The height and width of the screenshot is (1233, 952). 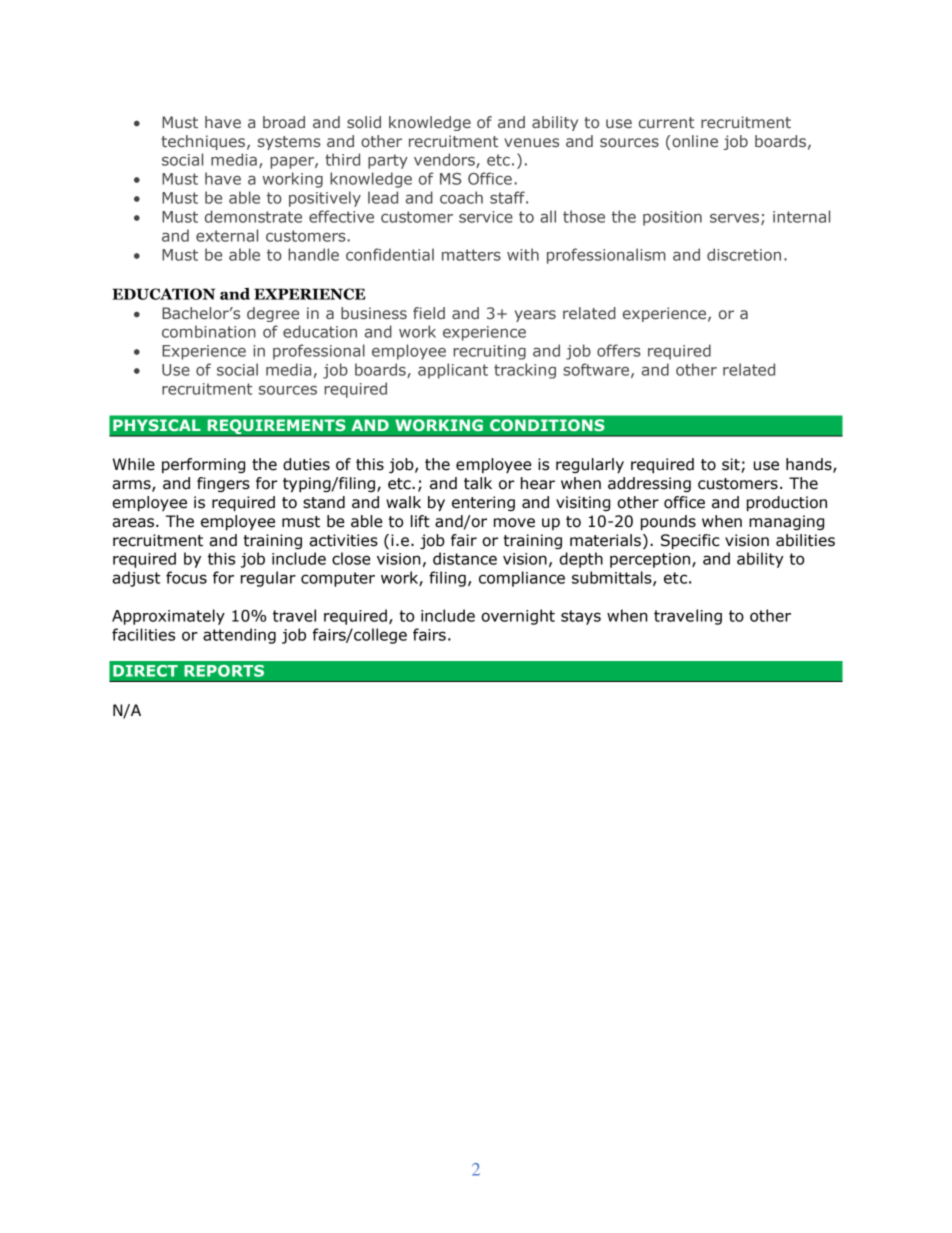 What do you see at coordinates (157, 425) in the screenshot?
I see `PHYSICAL` at bounding box center [157, 425].
